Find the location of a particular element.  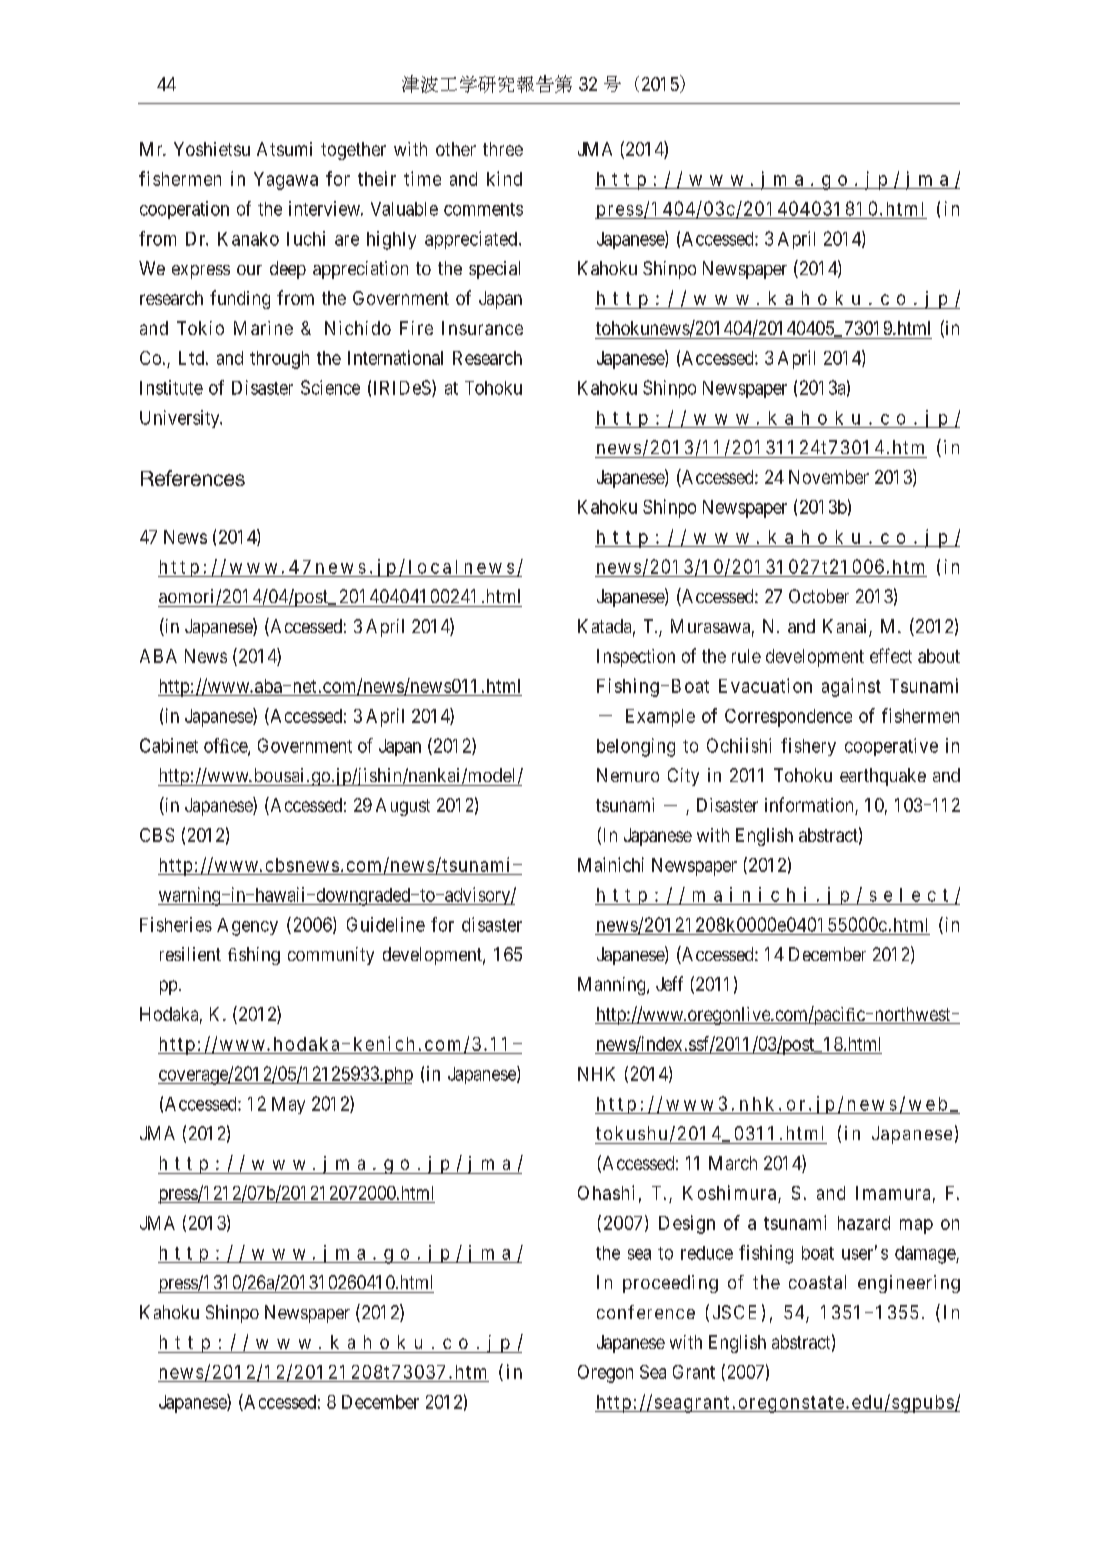

three is located at coordinates (503, 149).
